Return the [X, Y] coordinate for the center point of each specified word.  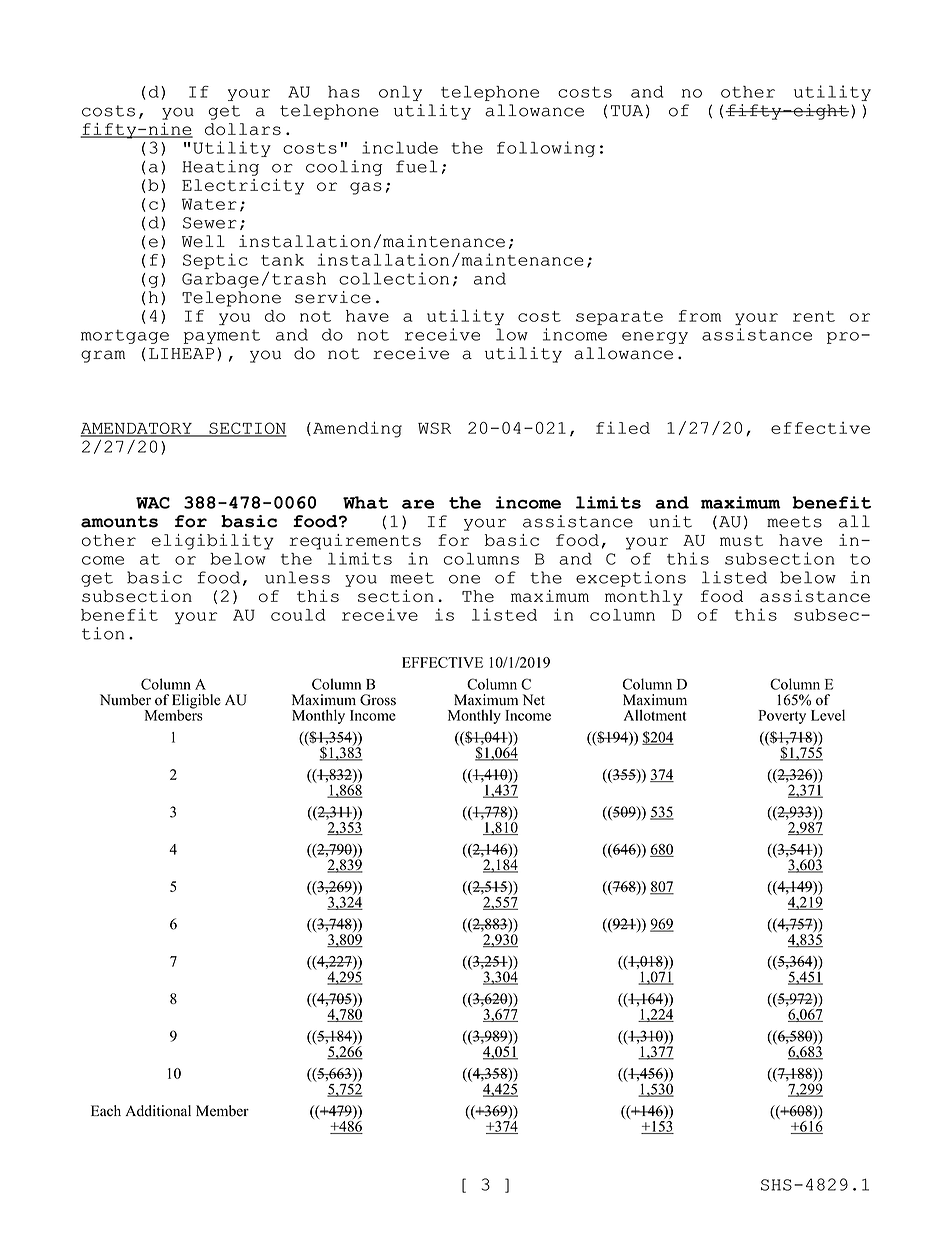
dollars [243, 129]
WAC [153, 503]
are [418, 504]
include [400, 147]
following [546, 149]
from [700, 316]
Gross [378, 700]
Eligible [196, 702]
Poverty [782, 717]
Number [125, 700]
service [333, 297]
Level [828, 715]
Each [106, 1111]
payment [222, 337]
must [741, 540]
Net [534, 700]
